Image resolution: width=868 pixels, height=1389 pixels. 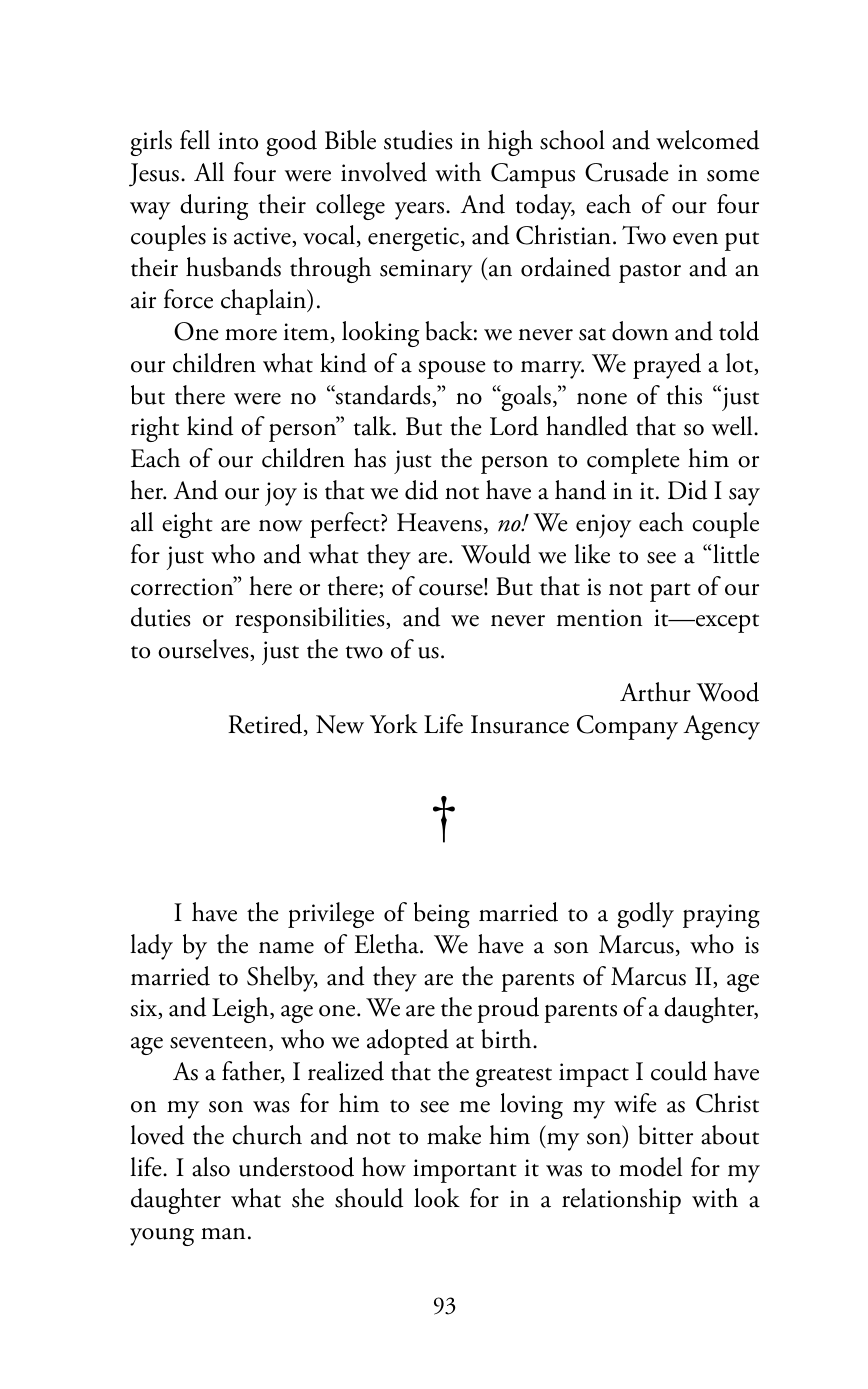 What do you see at coordinates (603, 526) in the image?
I see `enjoy` at bounding box center [603, 526].
